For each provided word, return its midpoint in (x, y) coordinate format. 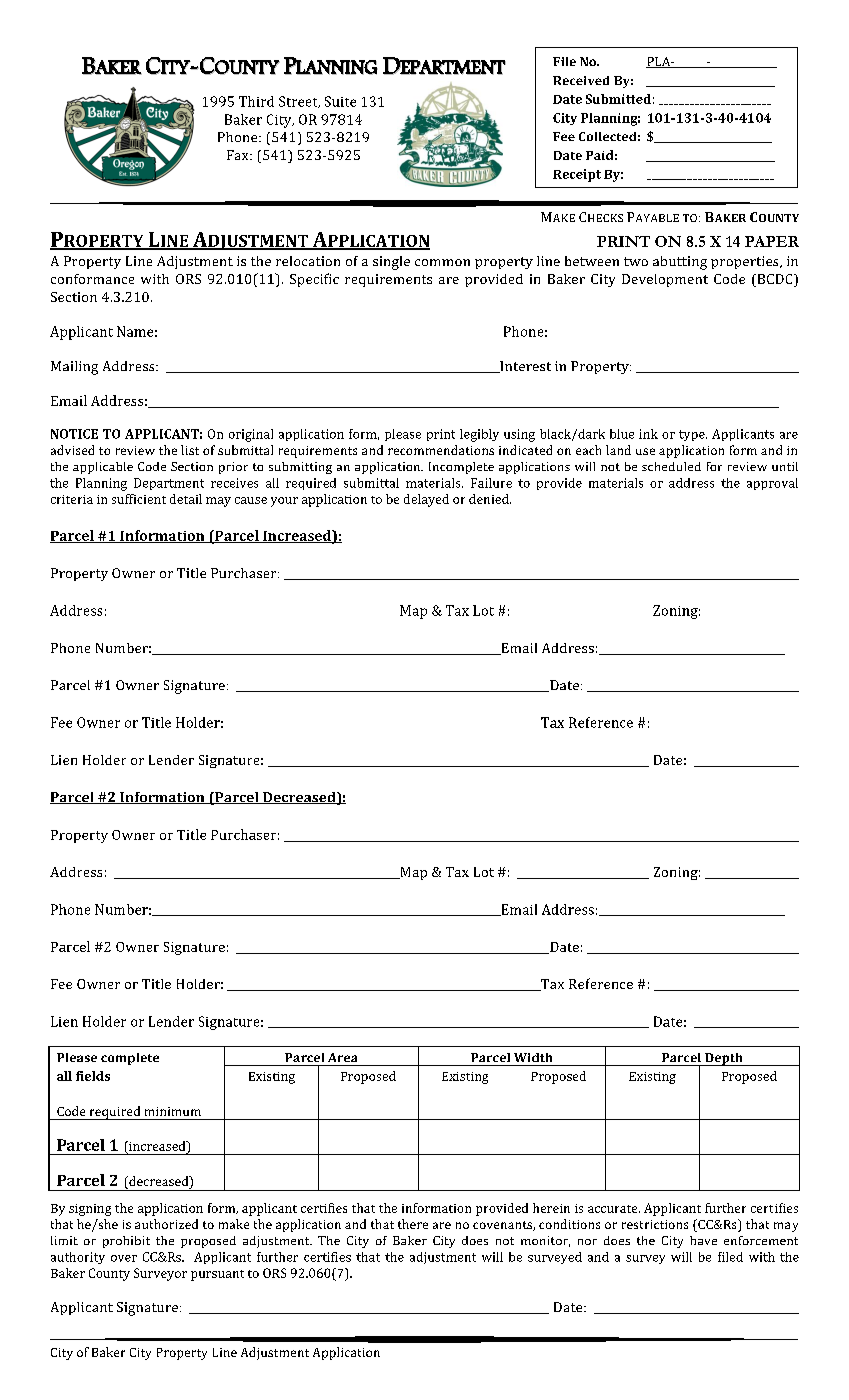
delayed (426, 500)
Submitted (618, 99)
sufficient (139, 499)
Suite (340, 101)
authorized (166, 1224)
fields (93, 1076)
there (413, 1224)
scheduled (671, 466)
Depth (724, 1059)
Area (342, 1057)
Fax (239, 155)
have (703, 1240)
